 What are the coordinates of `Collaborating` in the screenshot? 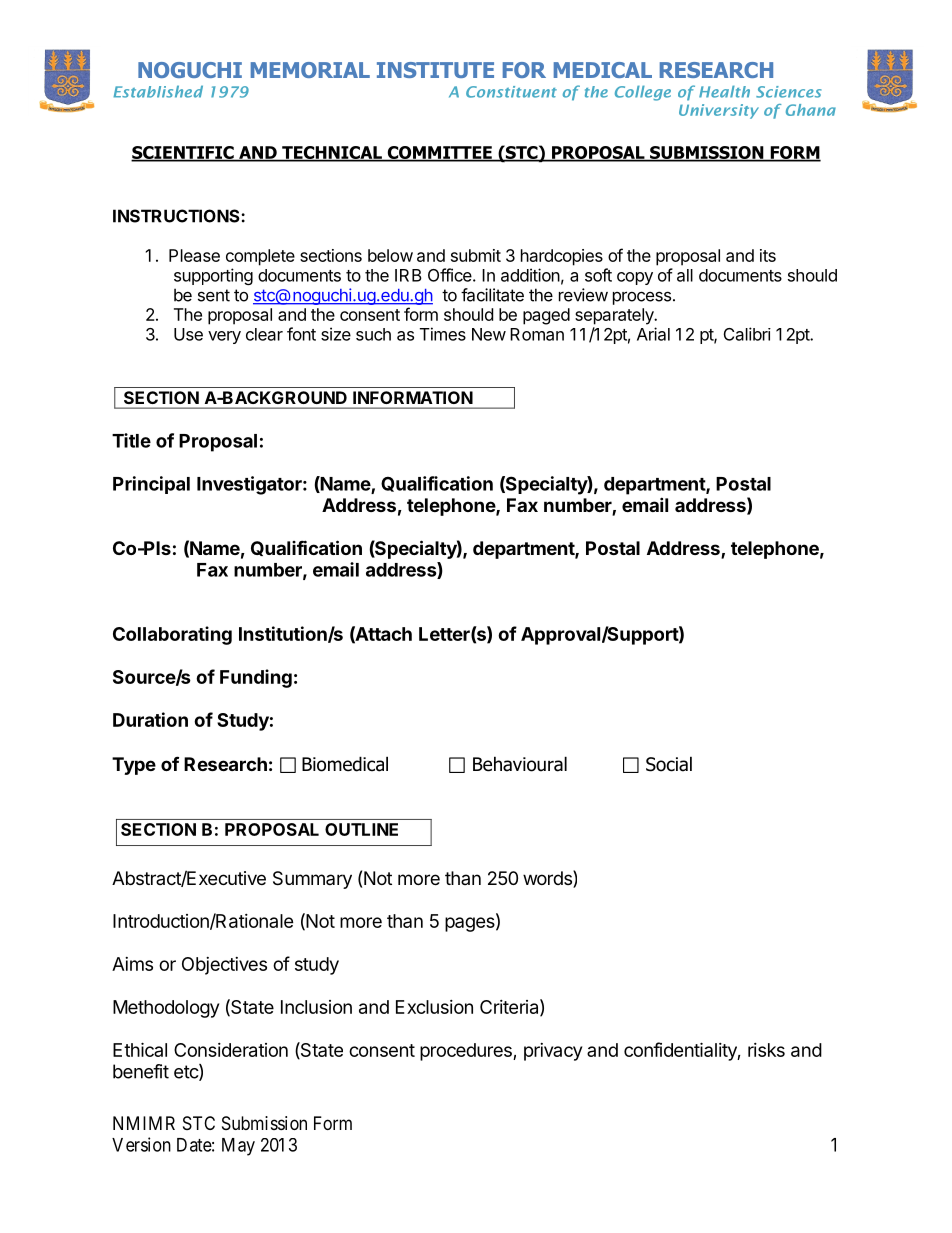 It's located at (172, 635).
